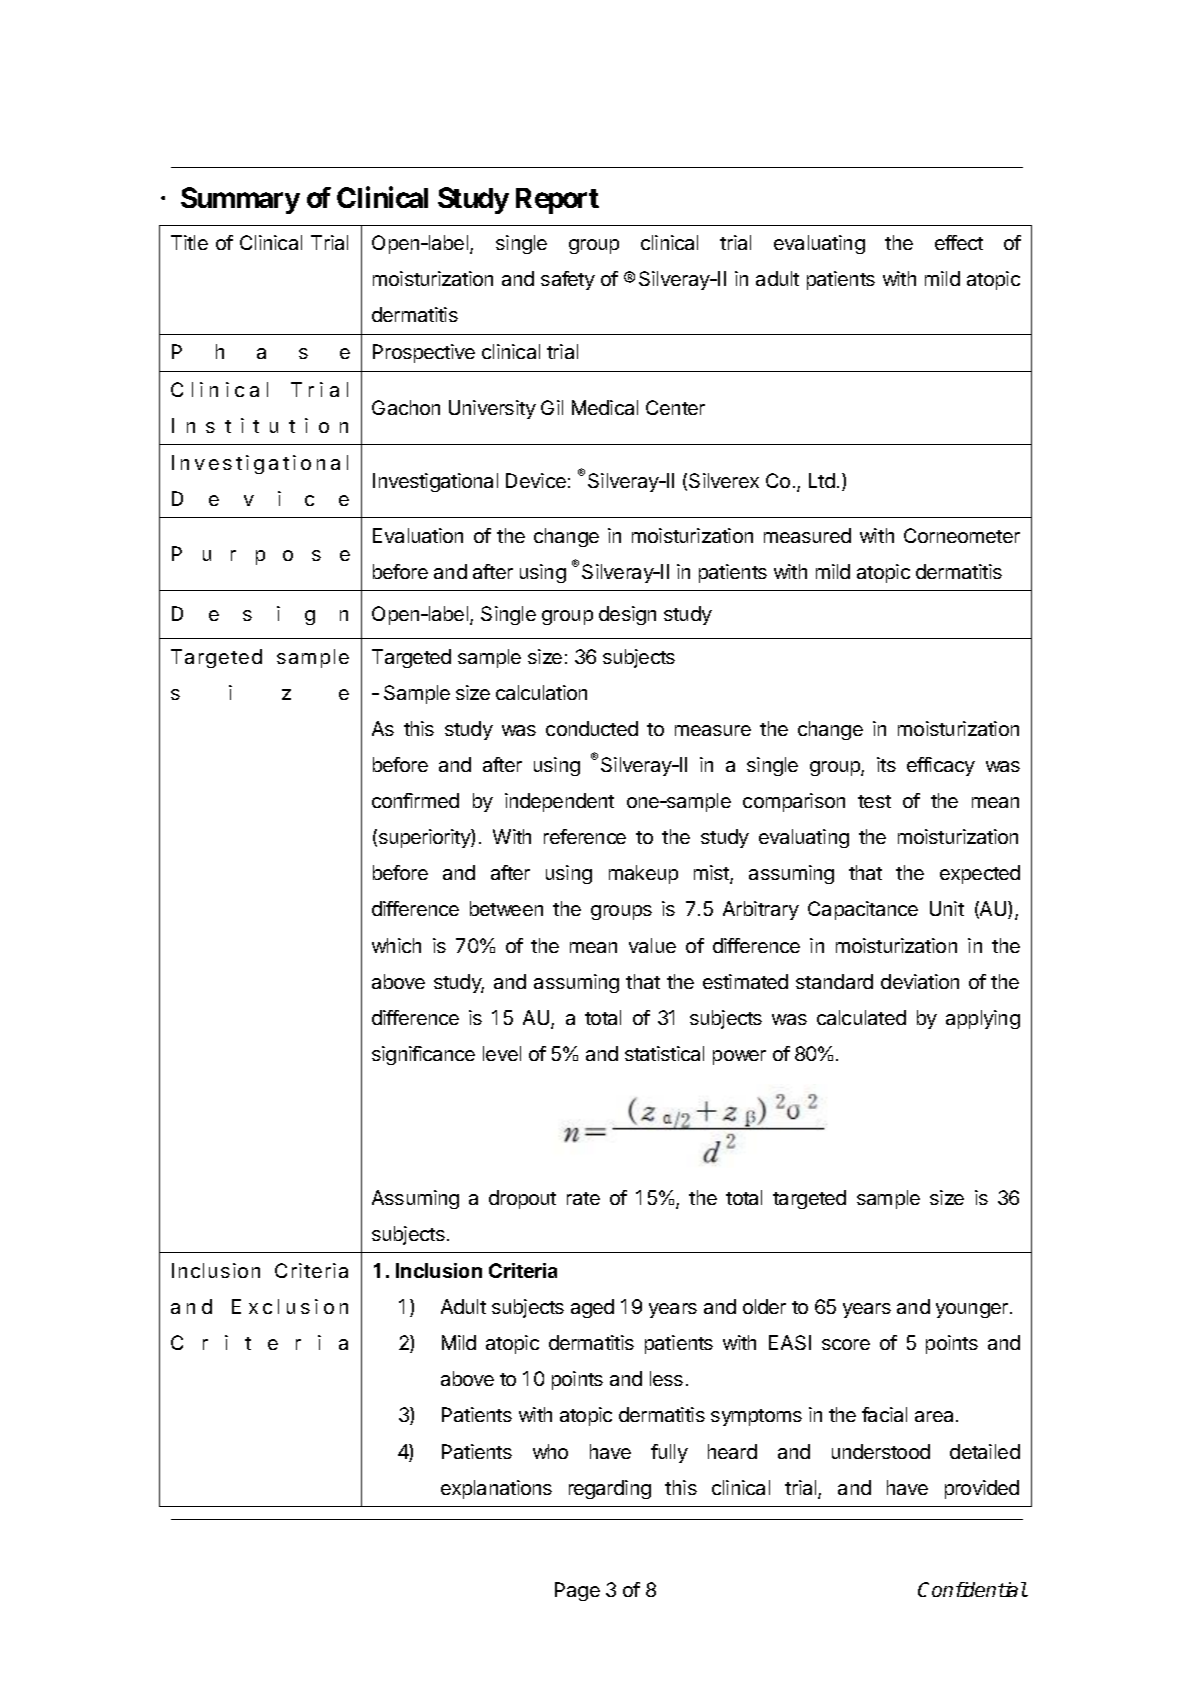 The height and width of the image is (1687, 1193). Describe the element at coordinates (583, 1198) in the image. I see `rate` at that location.
